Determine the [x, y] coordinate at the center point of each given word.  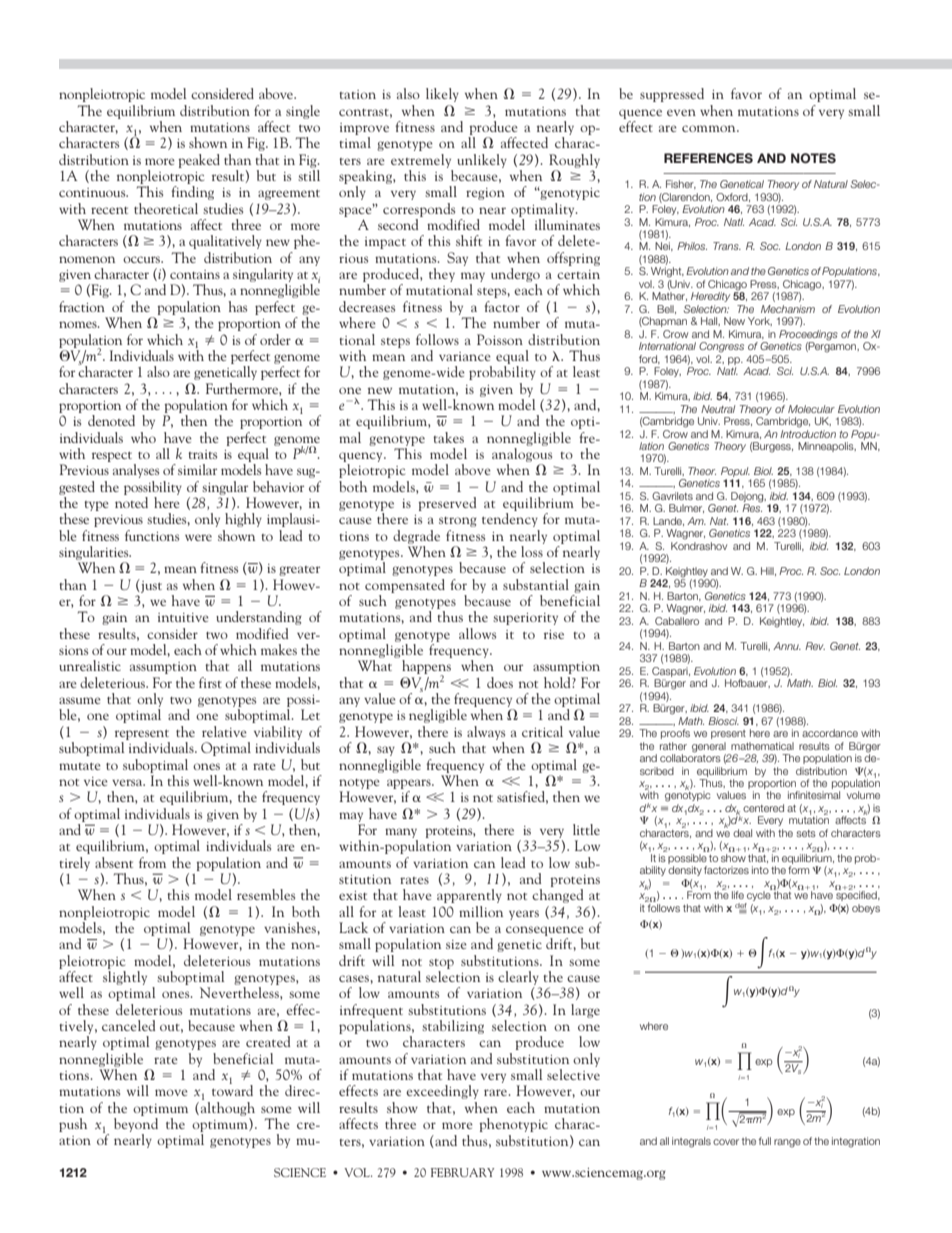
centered [763, 808]
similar [197, 469]
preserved [447, 504]
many [401, 833]
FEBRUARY [462, 1172]
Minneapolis [827, 447]
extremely [421, 161]
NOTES [813, 158]
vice [96, 781]
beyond [136, 1126]
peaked [199, 161]
